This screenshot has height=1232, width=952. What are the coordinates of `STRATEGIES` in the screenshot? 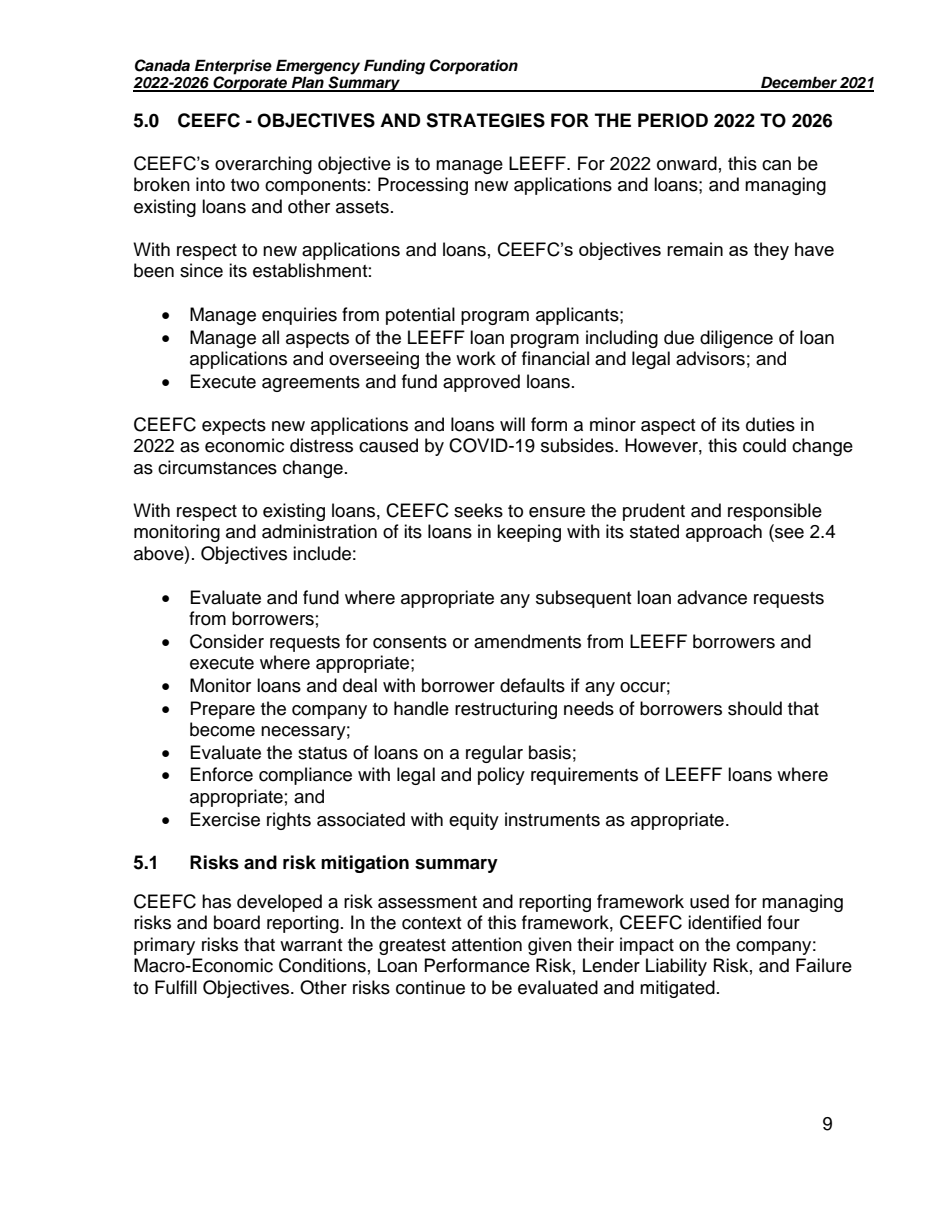 It's located at (485, 120).
